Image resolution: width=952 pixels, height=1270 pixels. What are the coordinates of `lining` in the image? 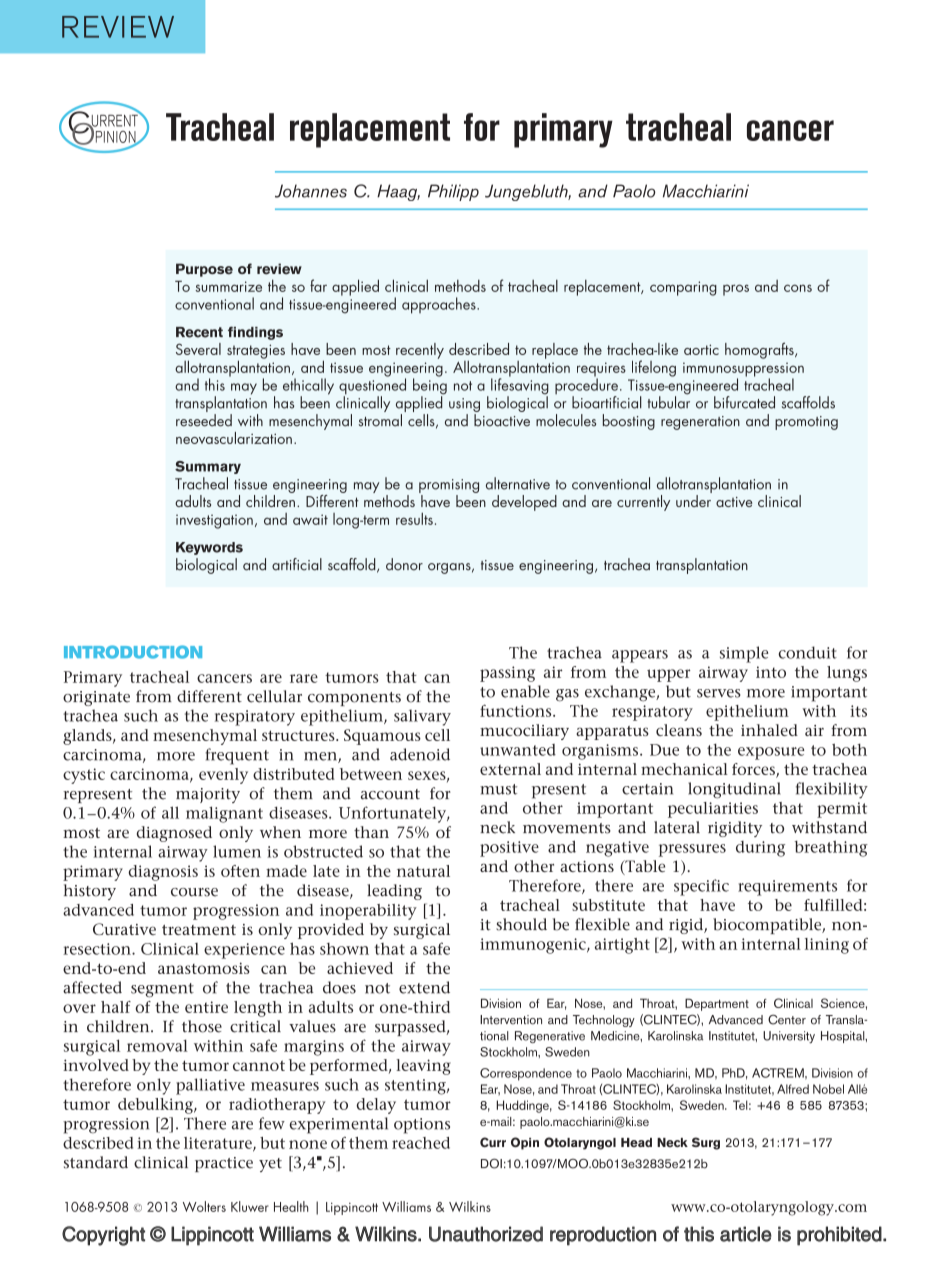 It's located at (827, 946).
